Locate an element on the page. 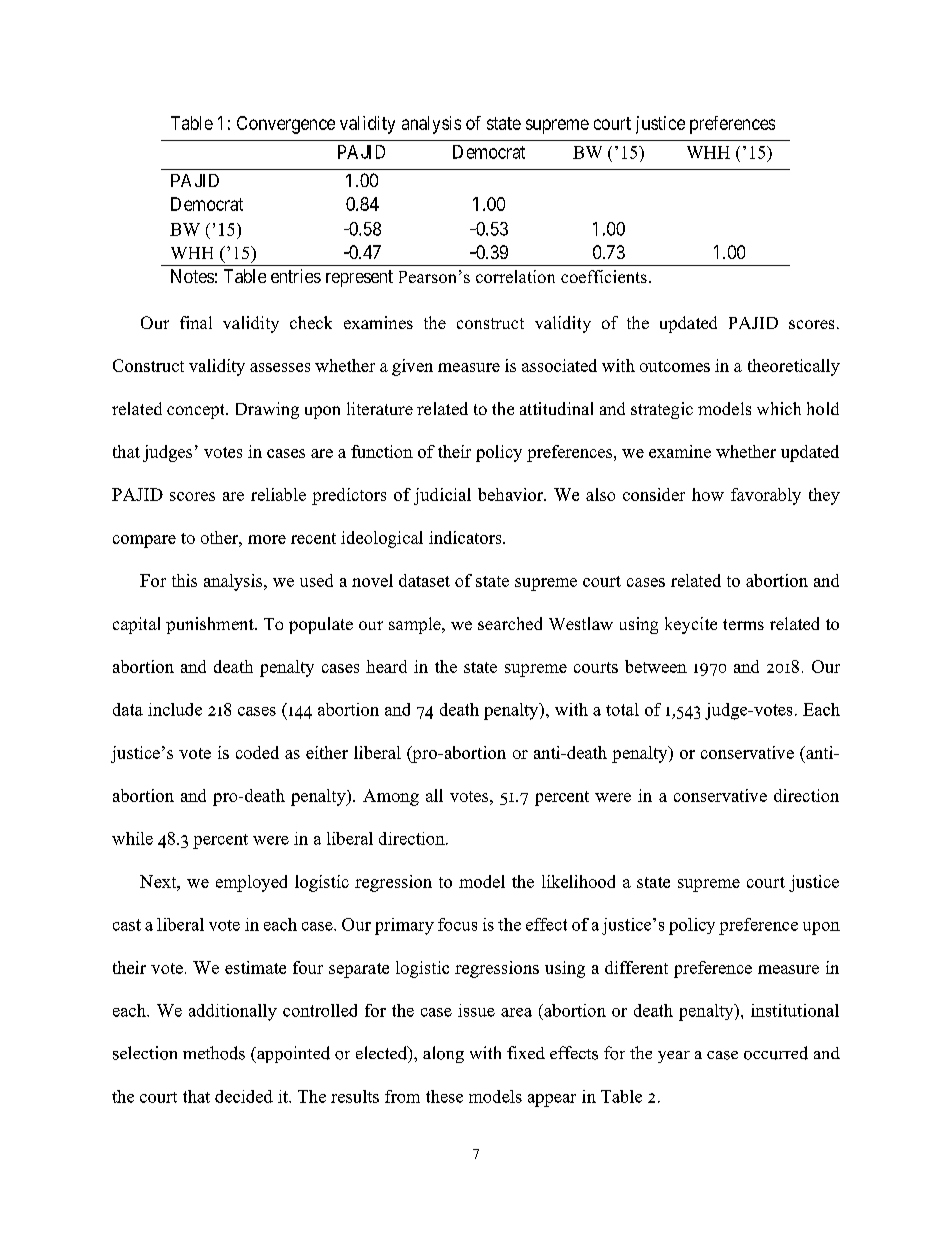  Convergence is located at coordinates (286, 125).
